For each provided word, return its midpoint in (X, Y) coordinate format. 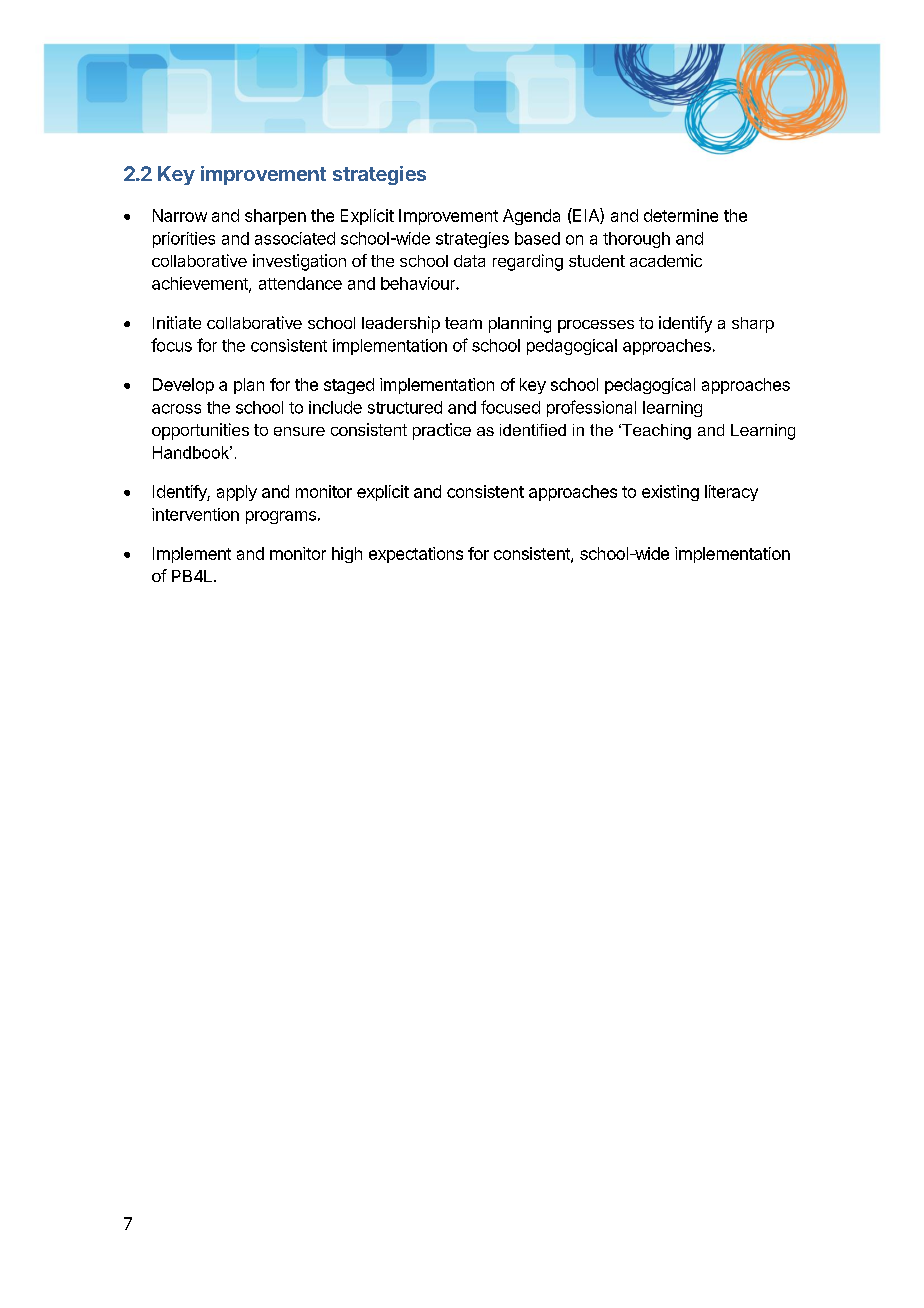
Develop (183, 386)
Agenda (531, 217)
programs (281, 517)
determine (681, 215)
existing (670, 493)
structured (405, 407)
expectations (416, 555)
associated (295, 238)
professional (591, 408)
